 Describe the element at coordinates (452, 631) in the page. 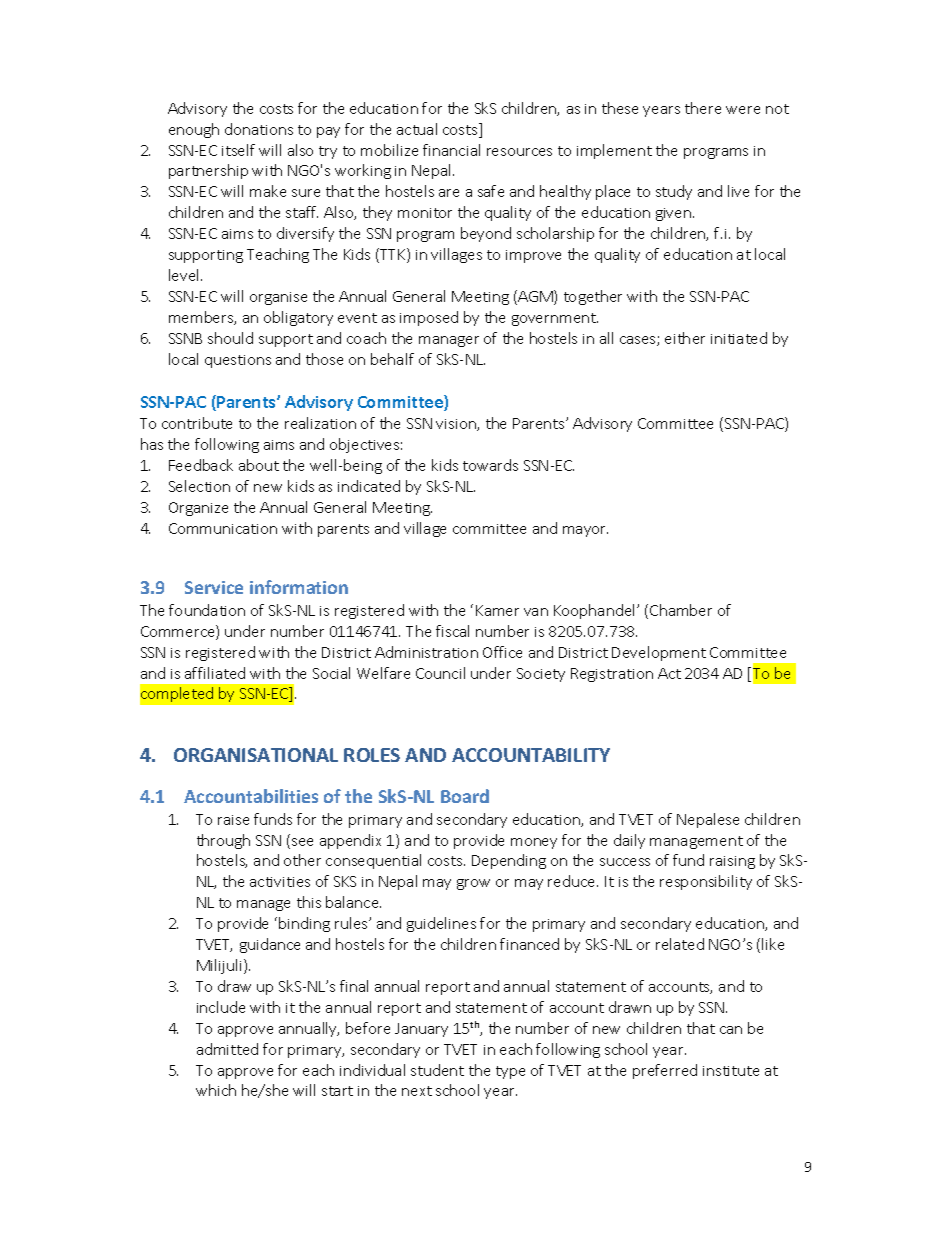

I see `fiscal` at that location.
